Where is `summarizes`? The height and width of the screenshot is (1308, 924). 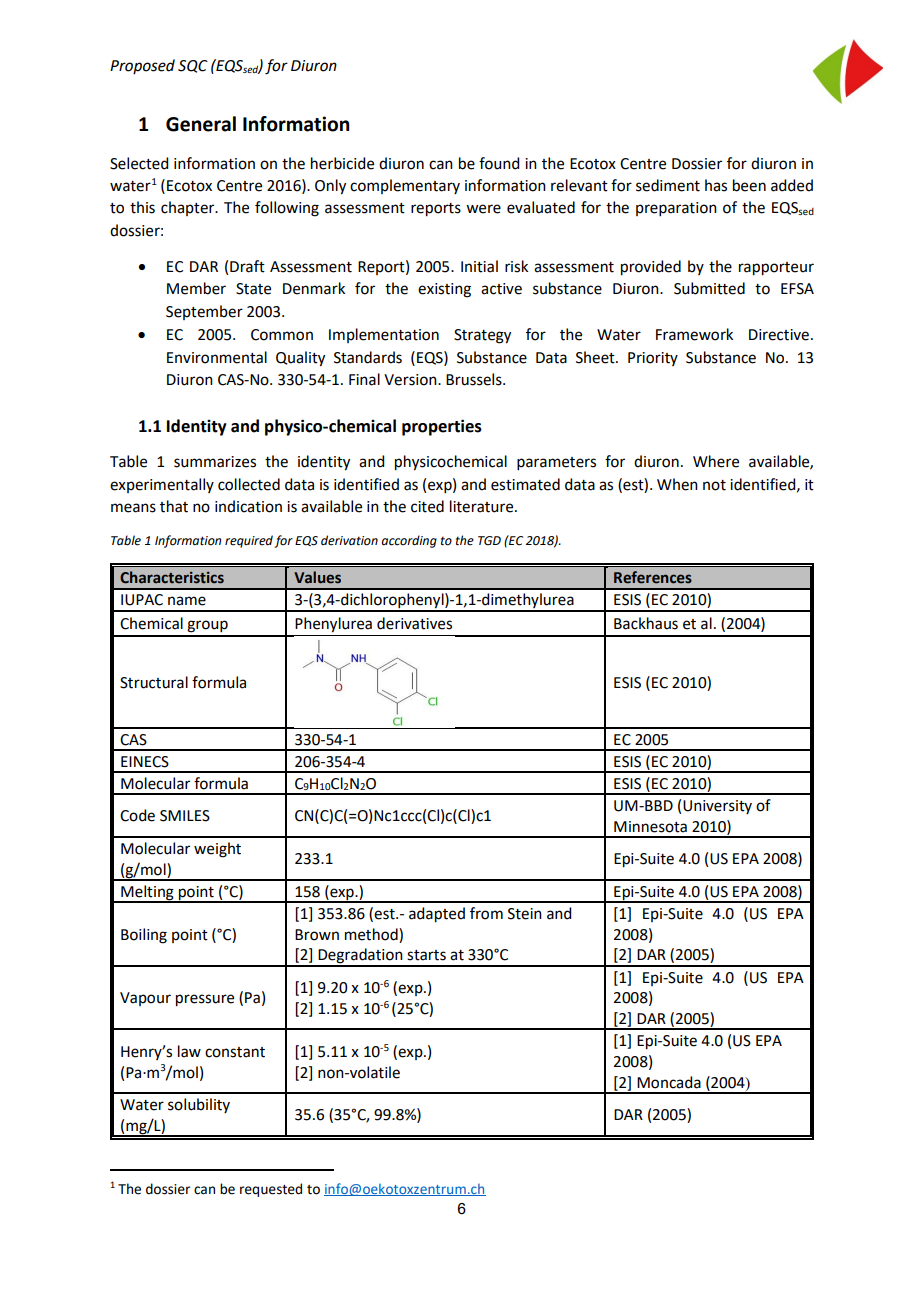 summarizes is located at coordinates (215, 462).
